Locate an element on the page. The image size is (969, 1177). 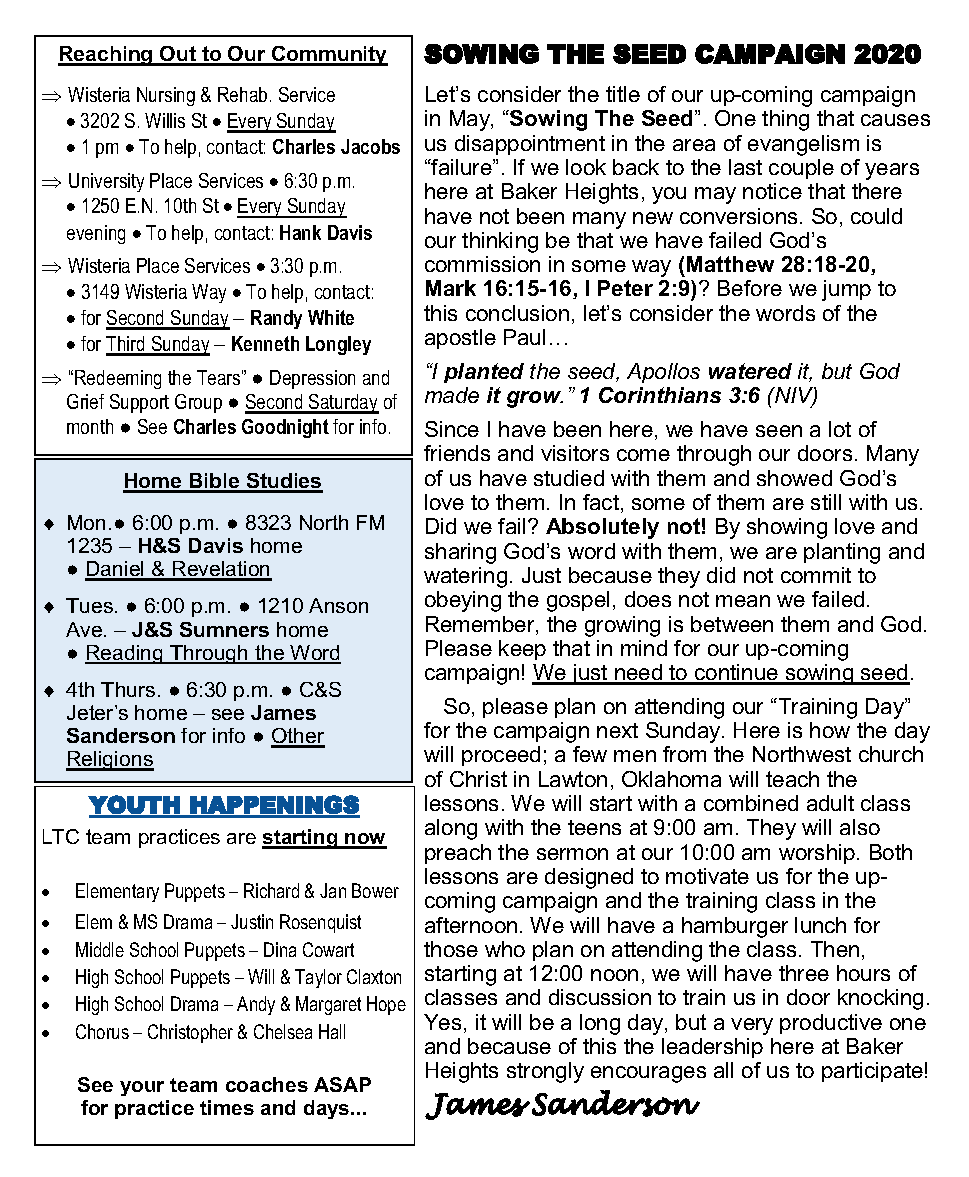
Redeeming is located at coordinates (118, 379).
